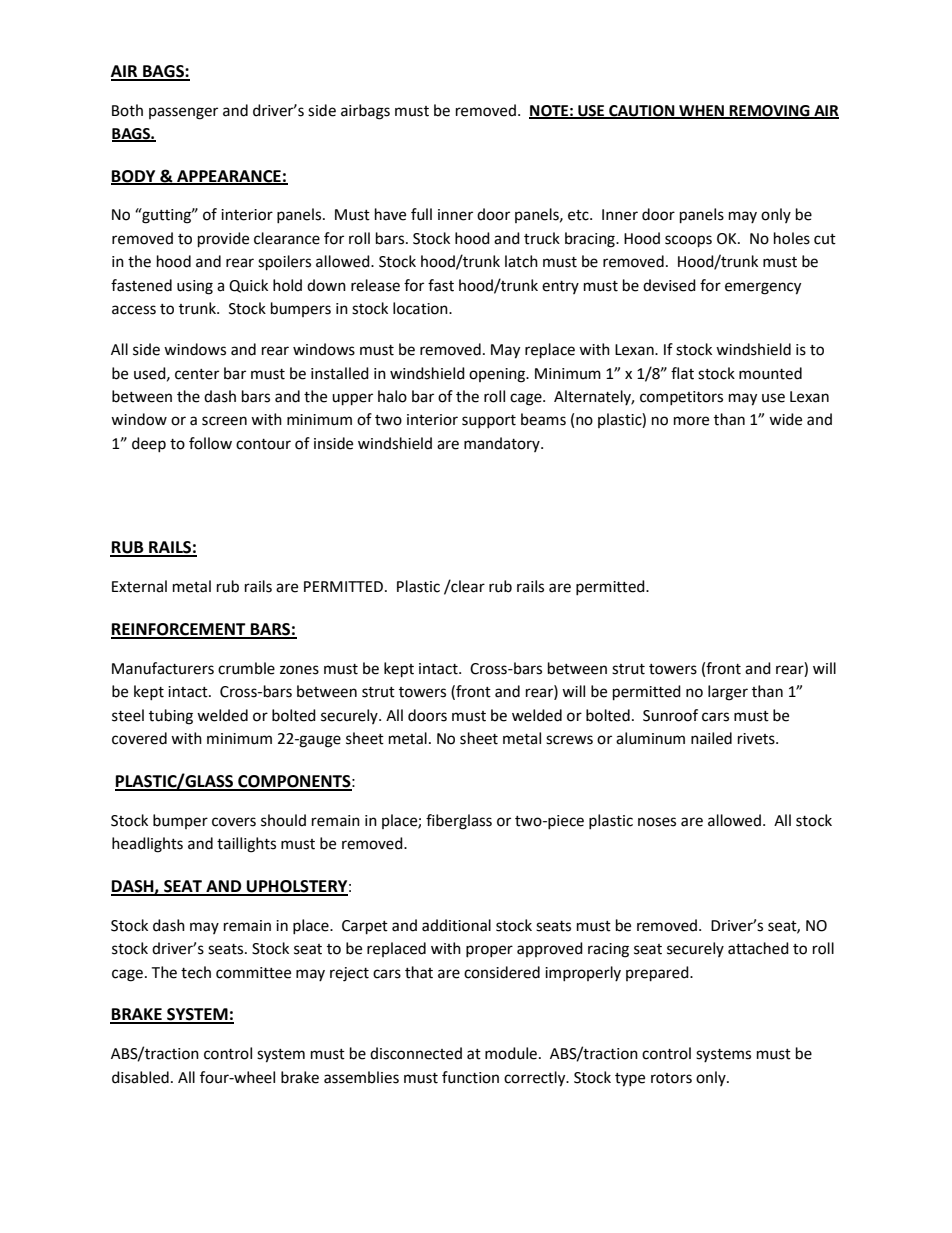 The width and height of the image is (952, 1233). What do you see at coordinates (770, 111) in the image?
I see `REMOVING` at bounding box center [770, 111].
